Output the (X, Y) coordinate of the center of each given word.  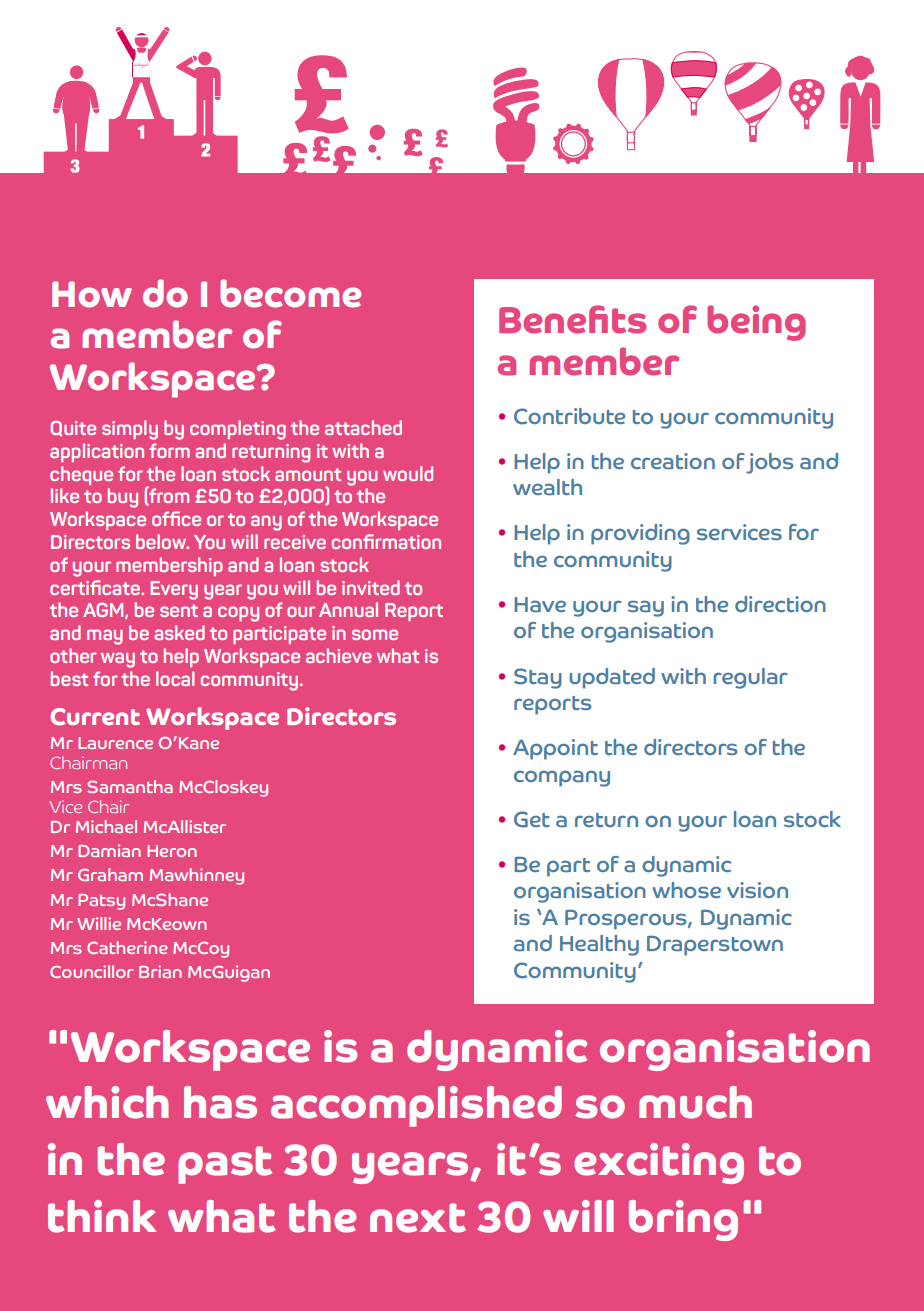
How (92, 294)
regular (751, 678)
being (756, 323)
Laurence (115, 743)
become (290, 293)
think (102, 1216)
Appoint (555, 749)
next (418, 1218)
